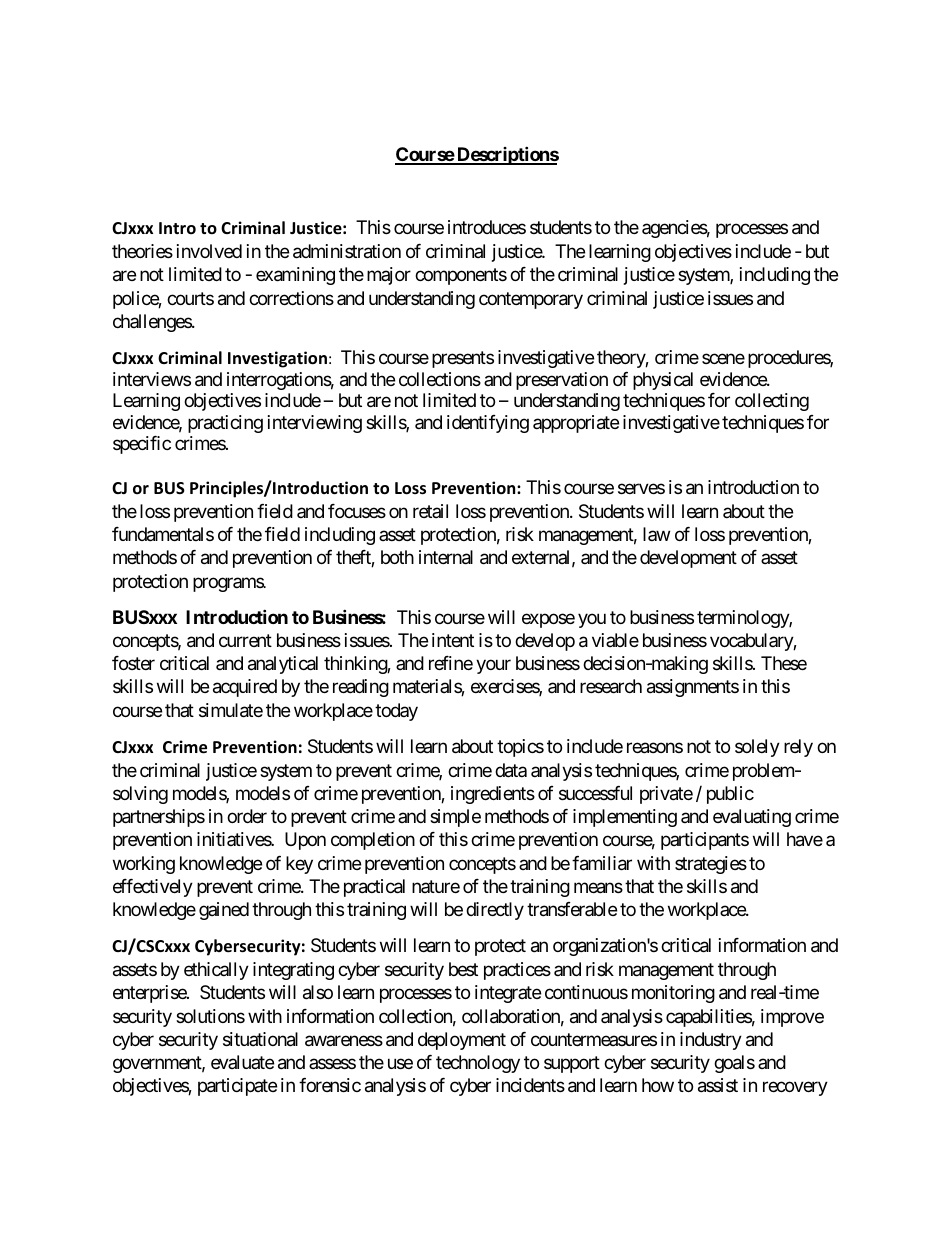 The width and height of the image is (952, 1233). What do you see at coordinates (520, 748) in the image?
I see `topics` at bounding box center [520, 748].
